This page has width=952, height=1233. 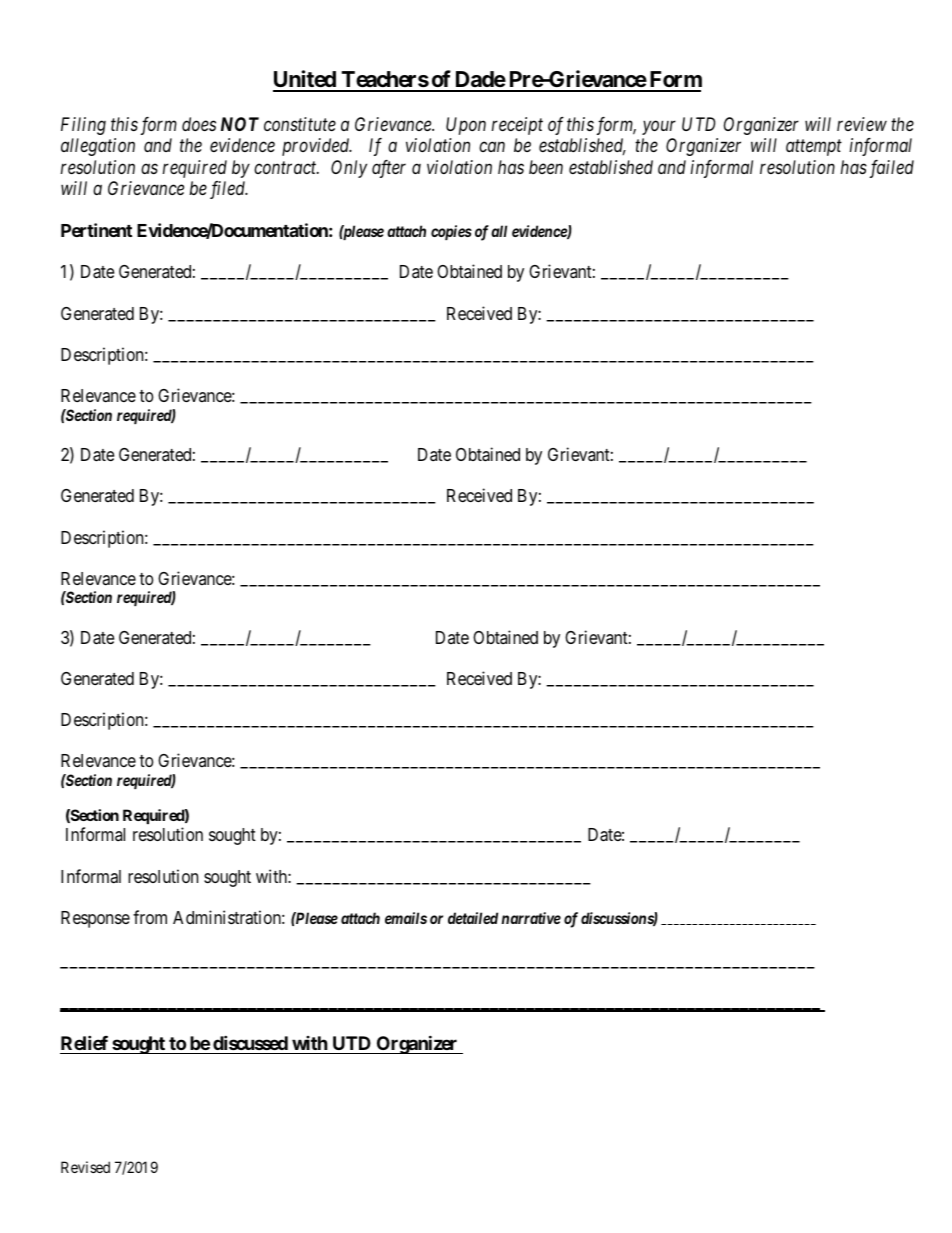 I want to click on can, so click(x=492, y=147).
